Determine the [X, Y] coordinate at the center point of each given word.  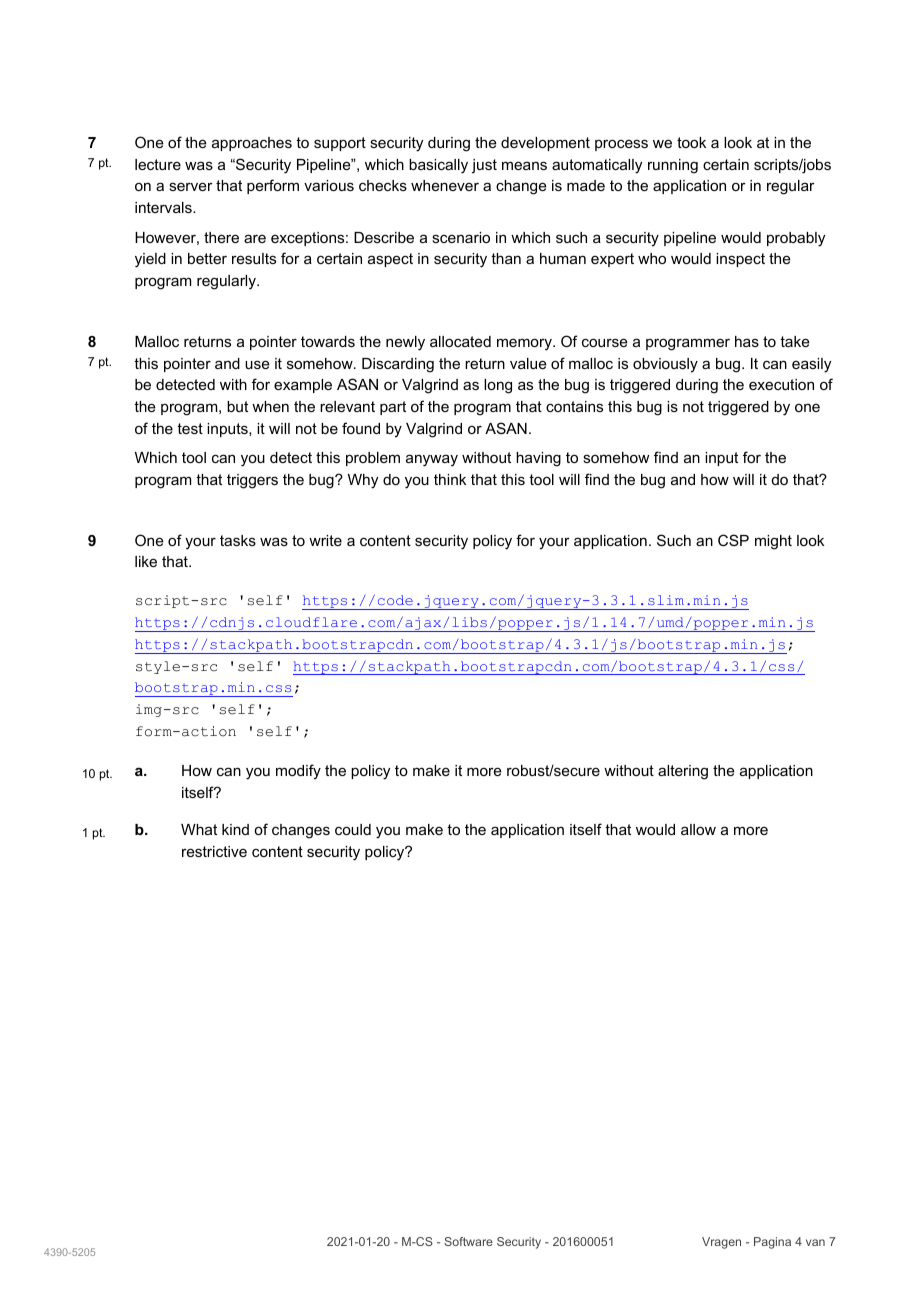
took [691, 142]
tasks [238, 540]
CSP [733, 540]
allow [698, 829]
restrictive [214, 851]
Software [468, 1241]
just [484, 166]
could [353, 829]
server [191, 186]
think [450, 479]
